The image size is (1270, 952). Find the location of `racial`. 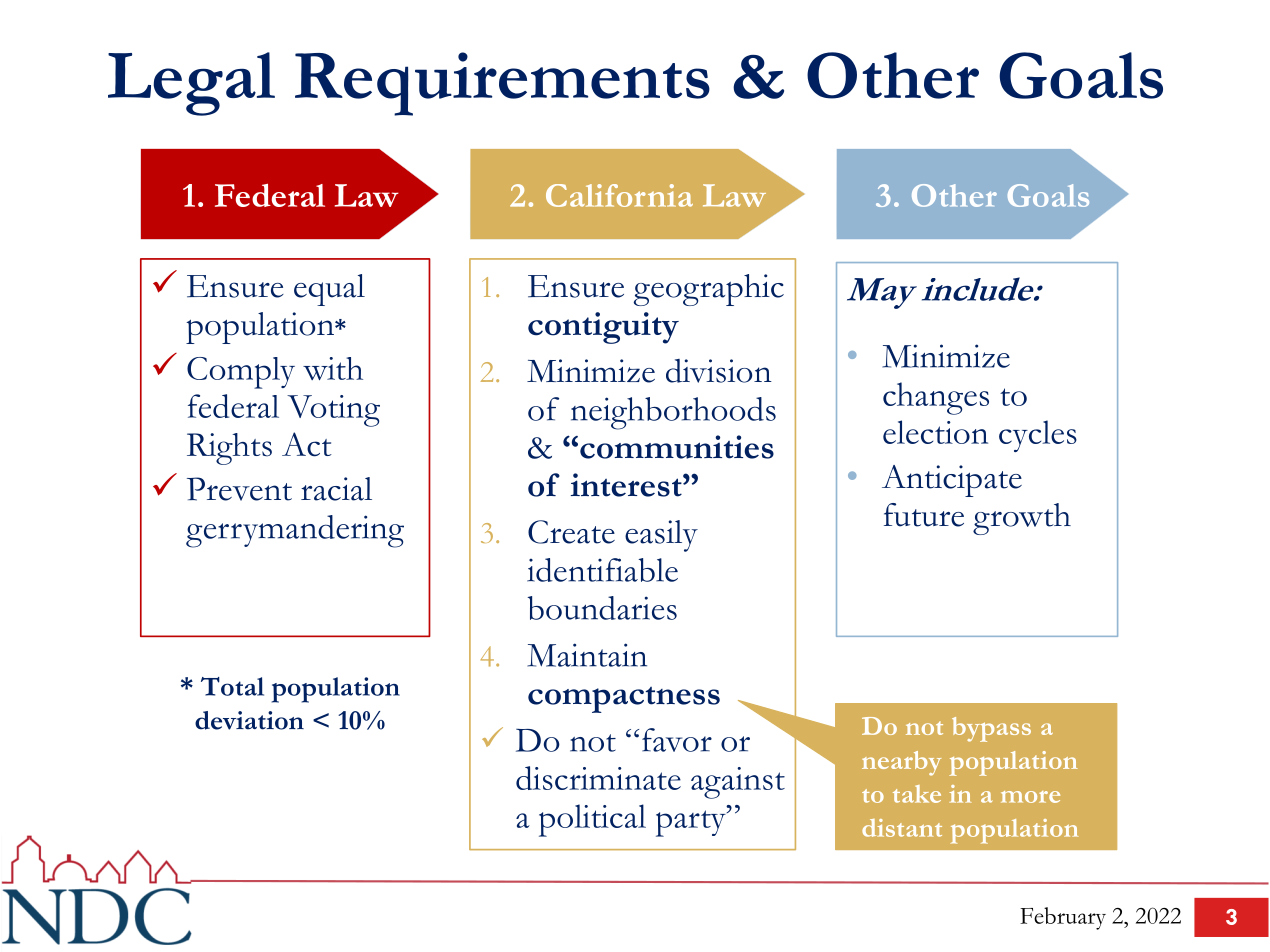

racial is located at coordinates (336, 489).
